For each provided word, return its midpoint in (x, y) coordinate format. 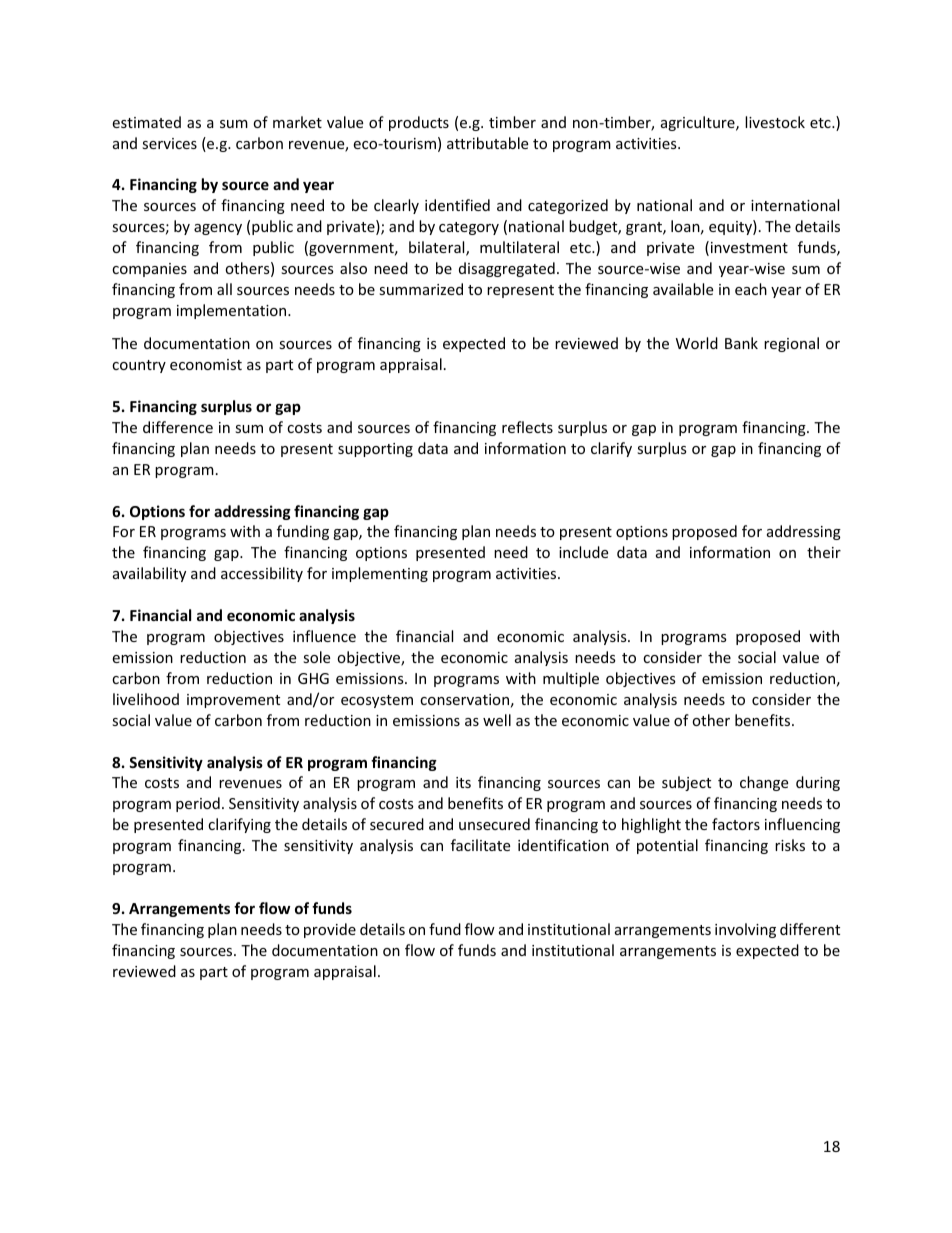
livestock (775, 122)
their (824, 552)
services (169, 143)
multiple (571, 679)
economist (206, 364)
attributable (487, 143)
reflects (527, 427)
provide (330, 930)
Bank (741, 343)
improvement (233, 701)
